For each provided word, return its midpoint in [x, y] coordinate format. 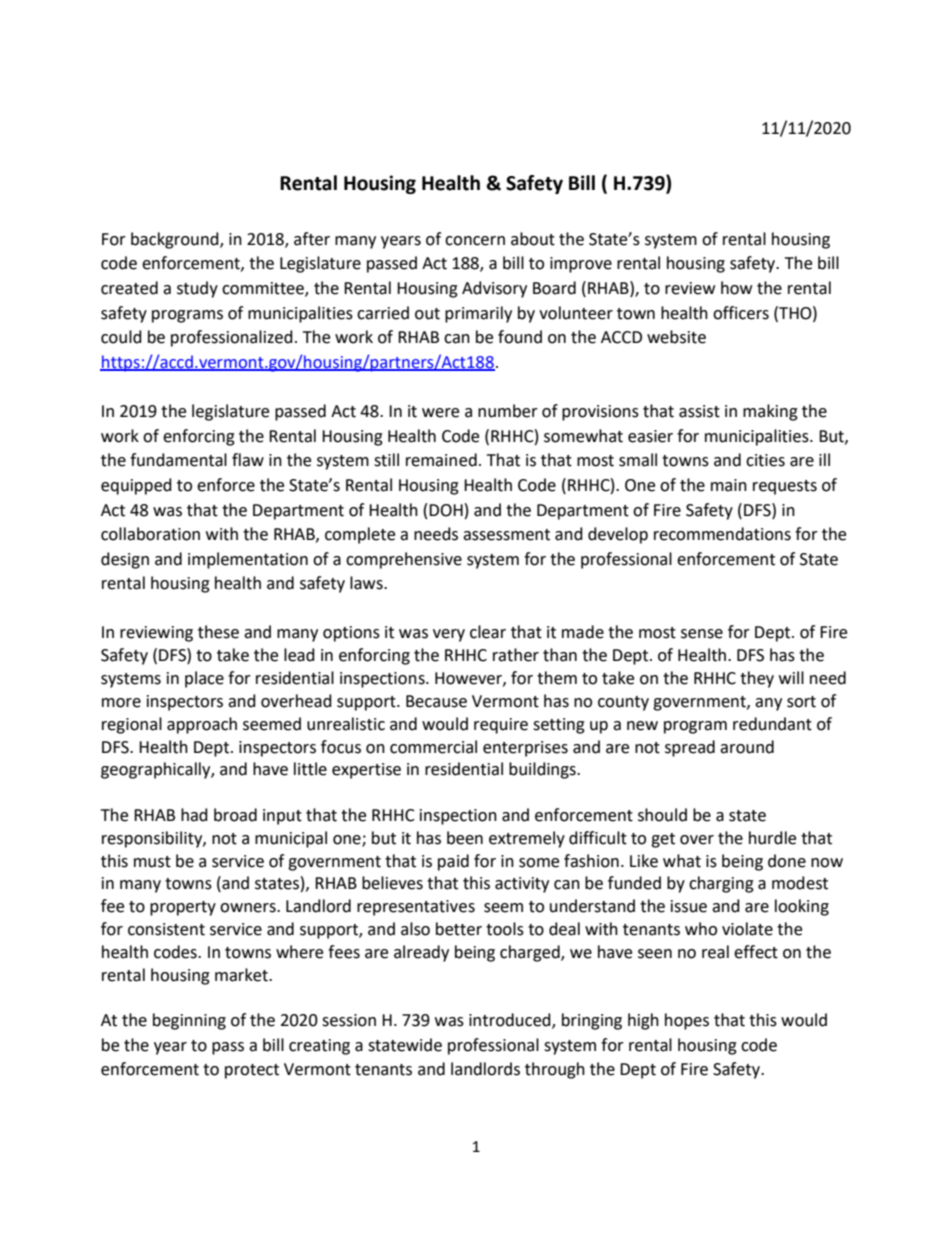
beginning [189, 1021]
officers [741, 313]
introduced [511, 1021]
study [197, 289]
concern [475, 241]
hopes [687, 1021]
